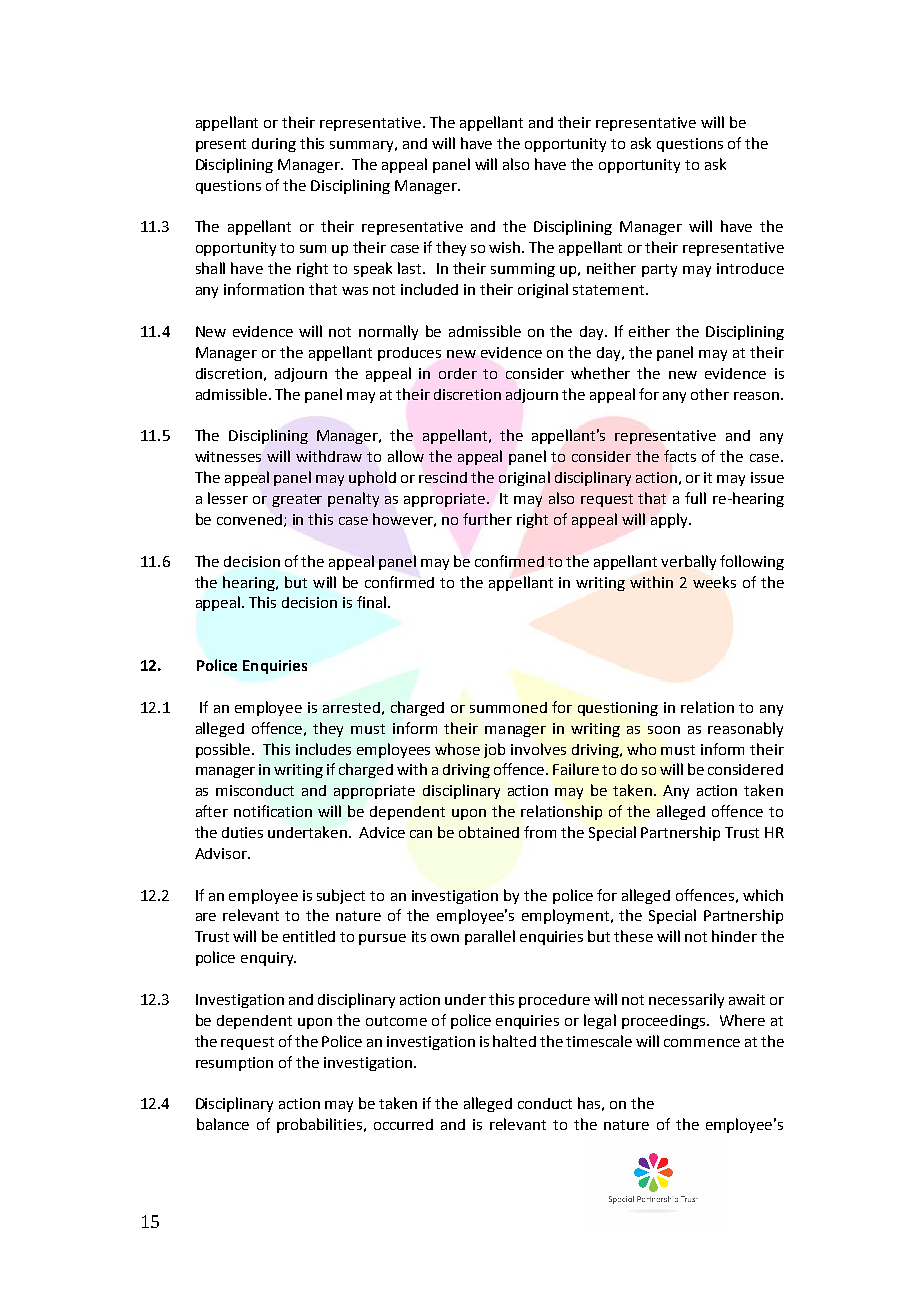 This document has width=924, height=1309. What do you see at coordinates (274, 145) in the document?
I see `during` at bounding box center [274, 145].
